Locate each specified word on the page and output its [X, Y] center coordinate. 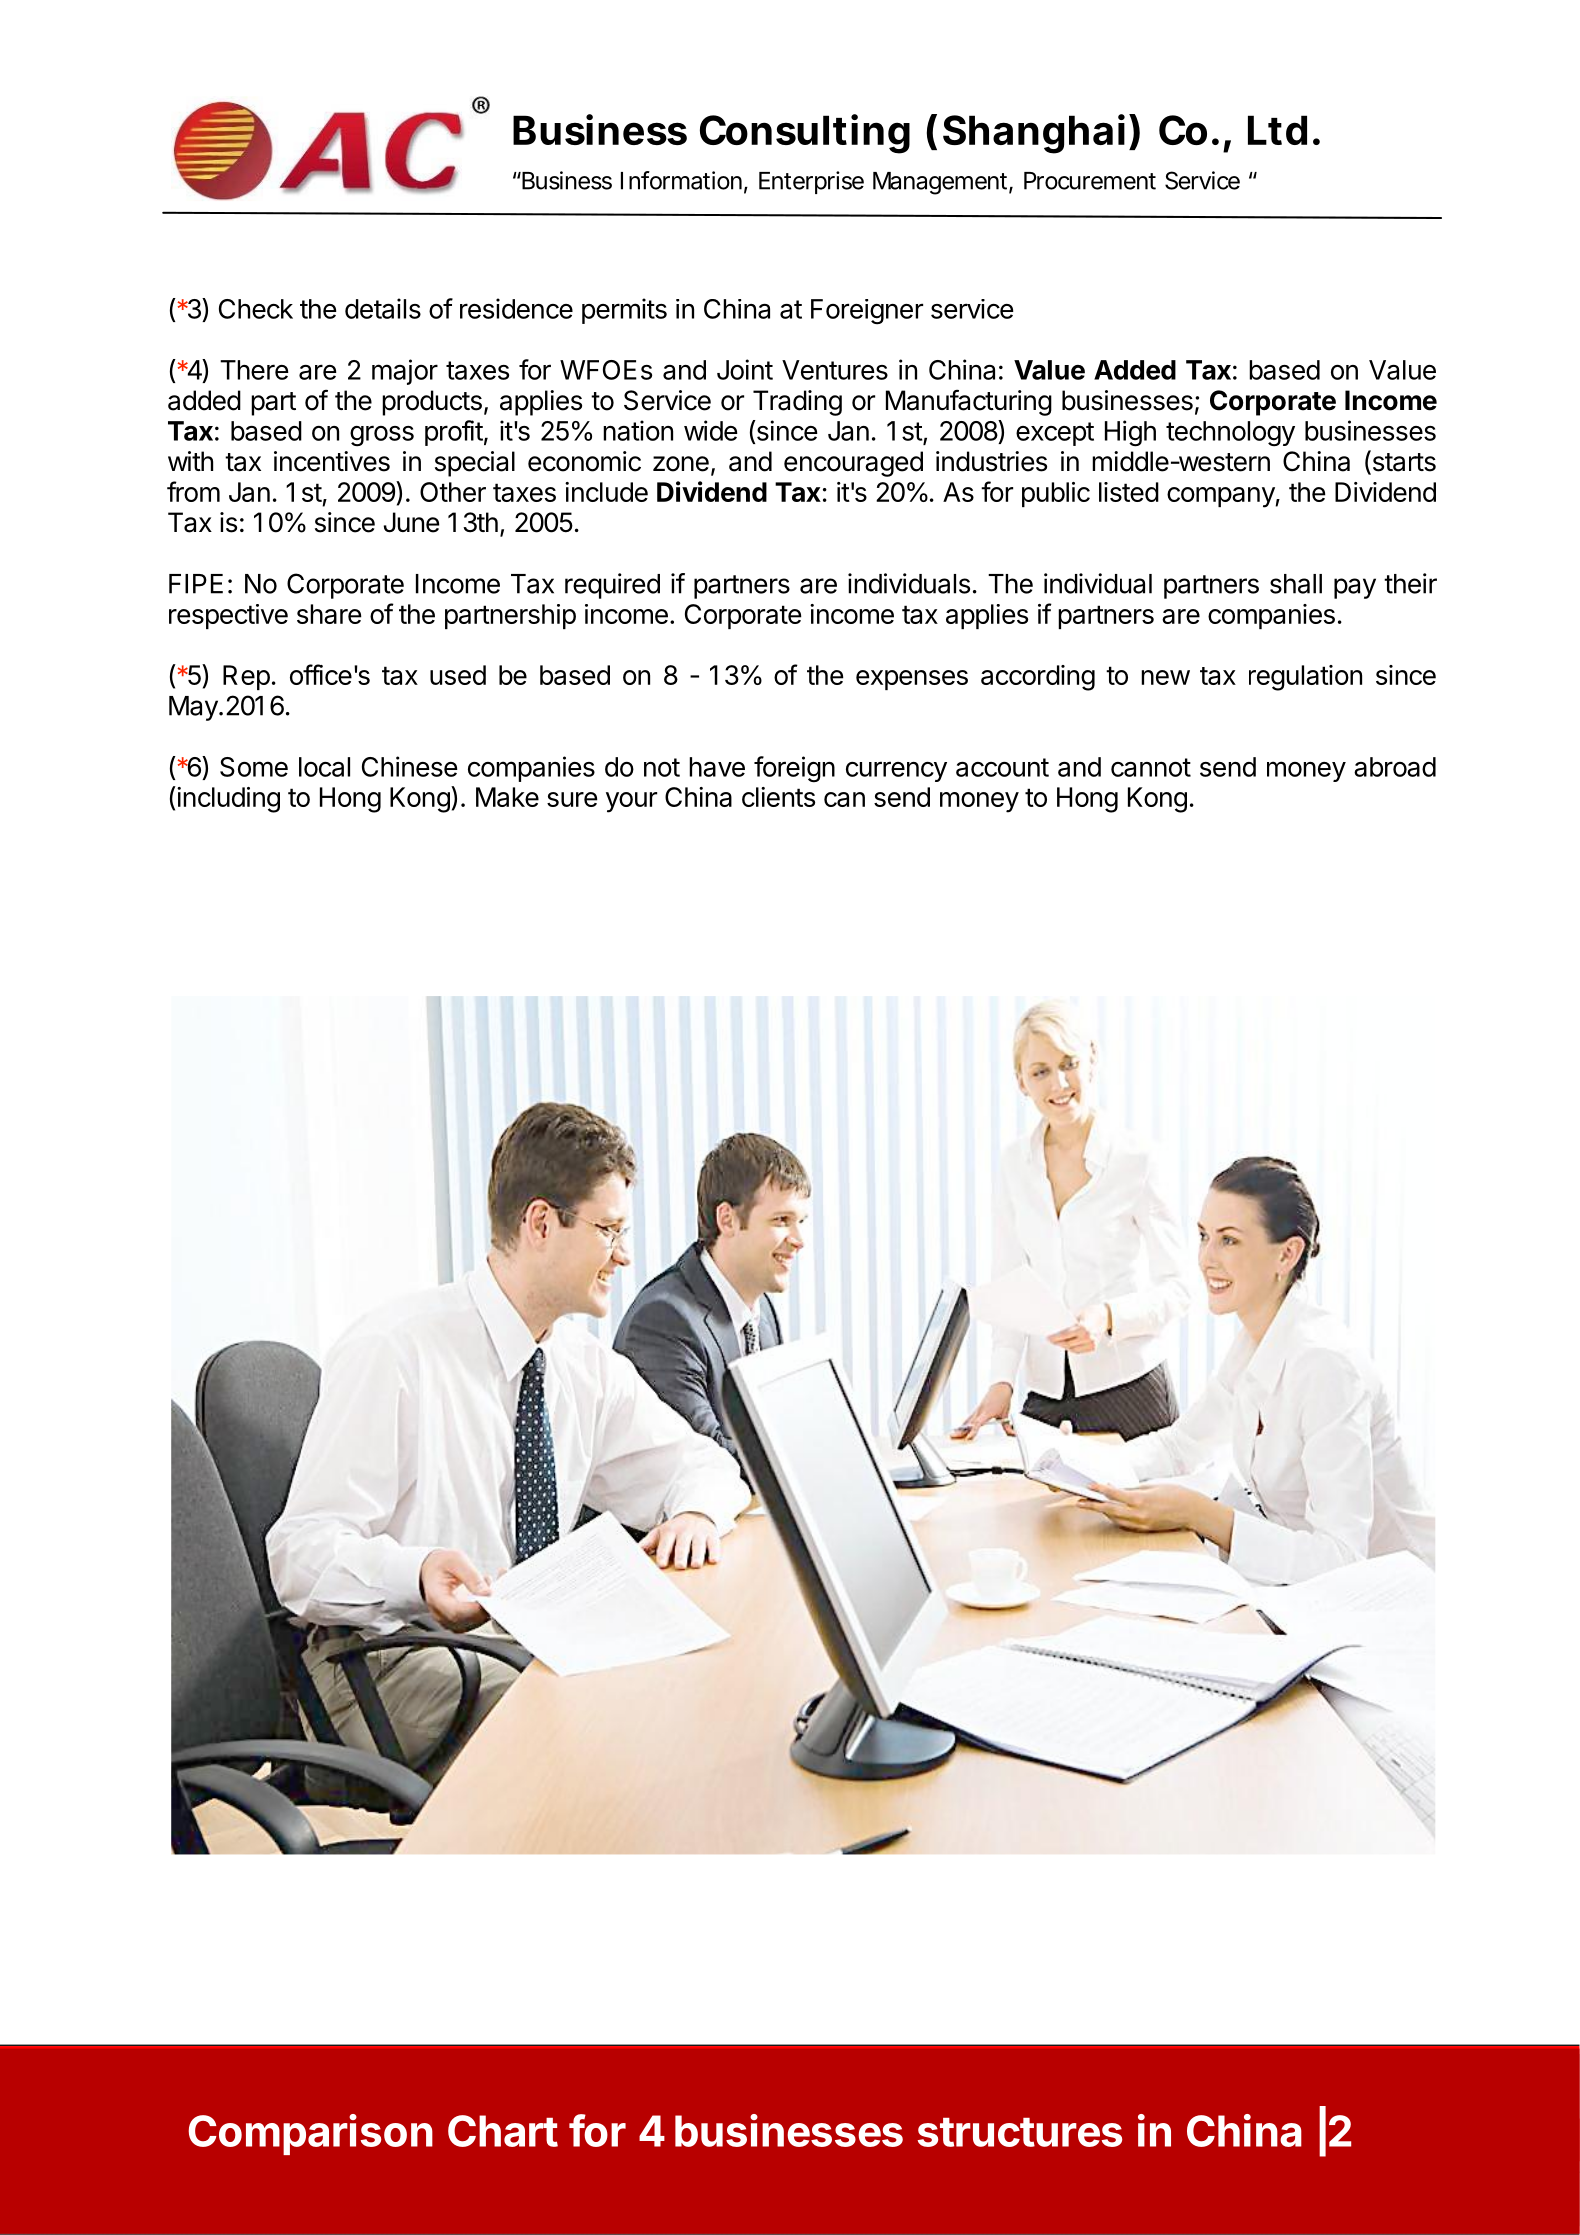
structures [1020, 2132]
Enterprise [811, 182]
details [383, 308]
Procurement [1090, 181]
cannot [1151, 767]
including [227, 799]
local [324, 767]
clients [778, 797]
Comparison [310, 2134]
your [631, 802]
